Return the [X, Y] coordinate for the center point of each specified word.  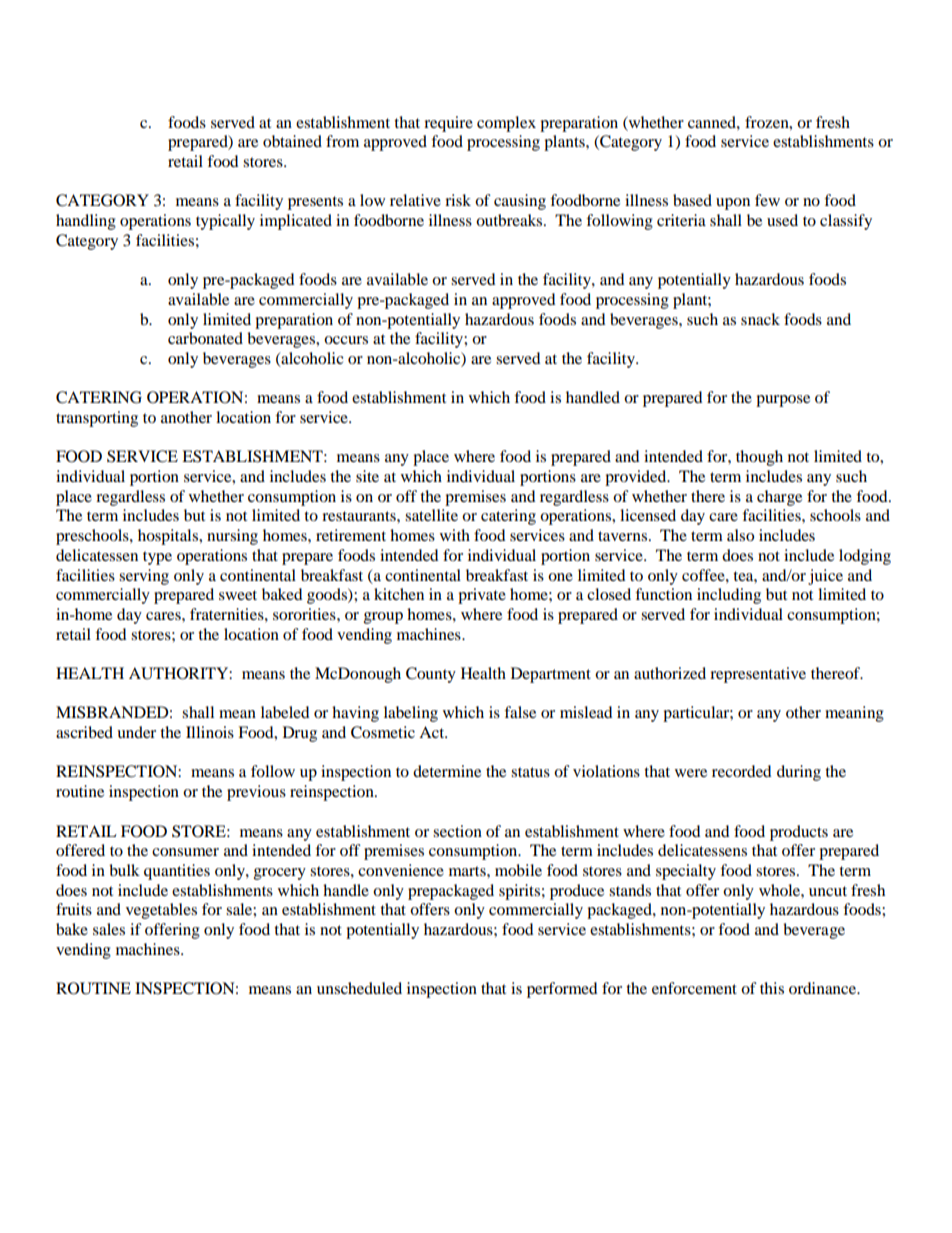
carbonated [205, 338]
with [455, 535]
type [157, 558]
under [136, 732]
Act [433, 732]
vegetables [161, 911]
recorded [742, 771]
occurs [346, 340]
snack [760, 319]
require [448, 124]
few [767, 200]
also [740, 535]
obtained [292, 141]
